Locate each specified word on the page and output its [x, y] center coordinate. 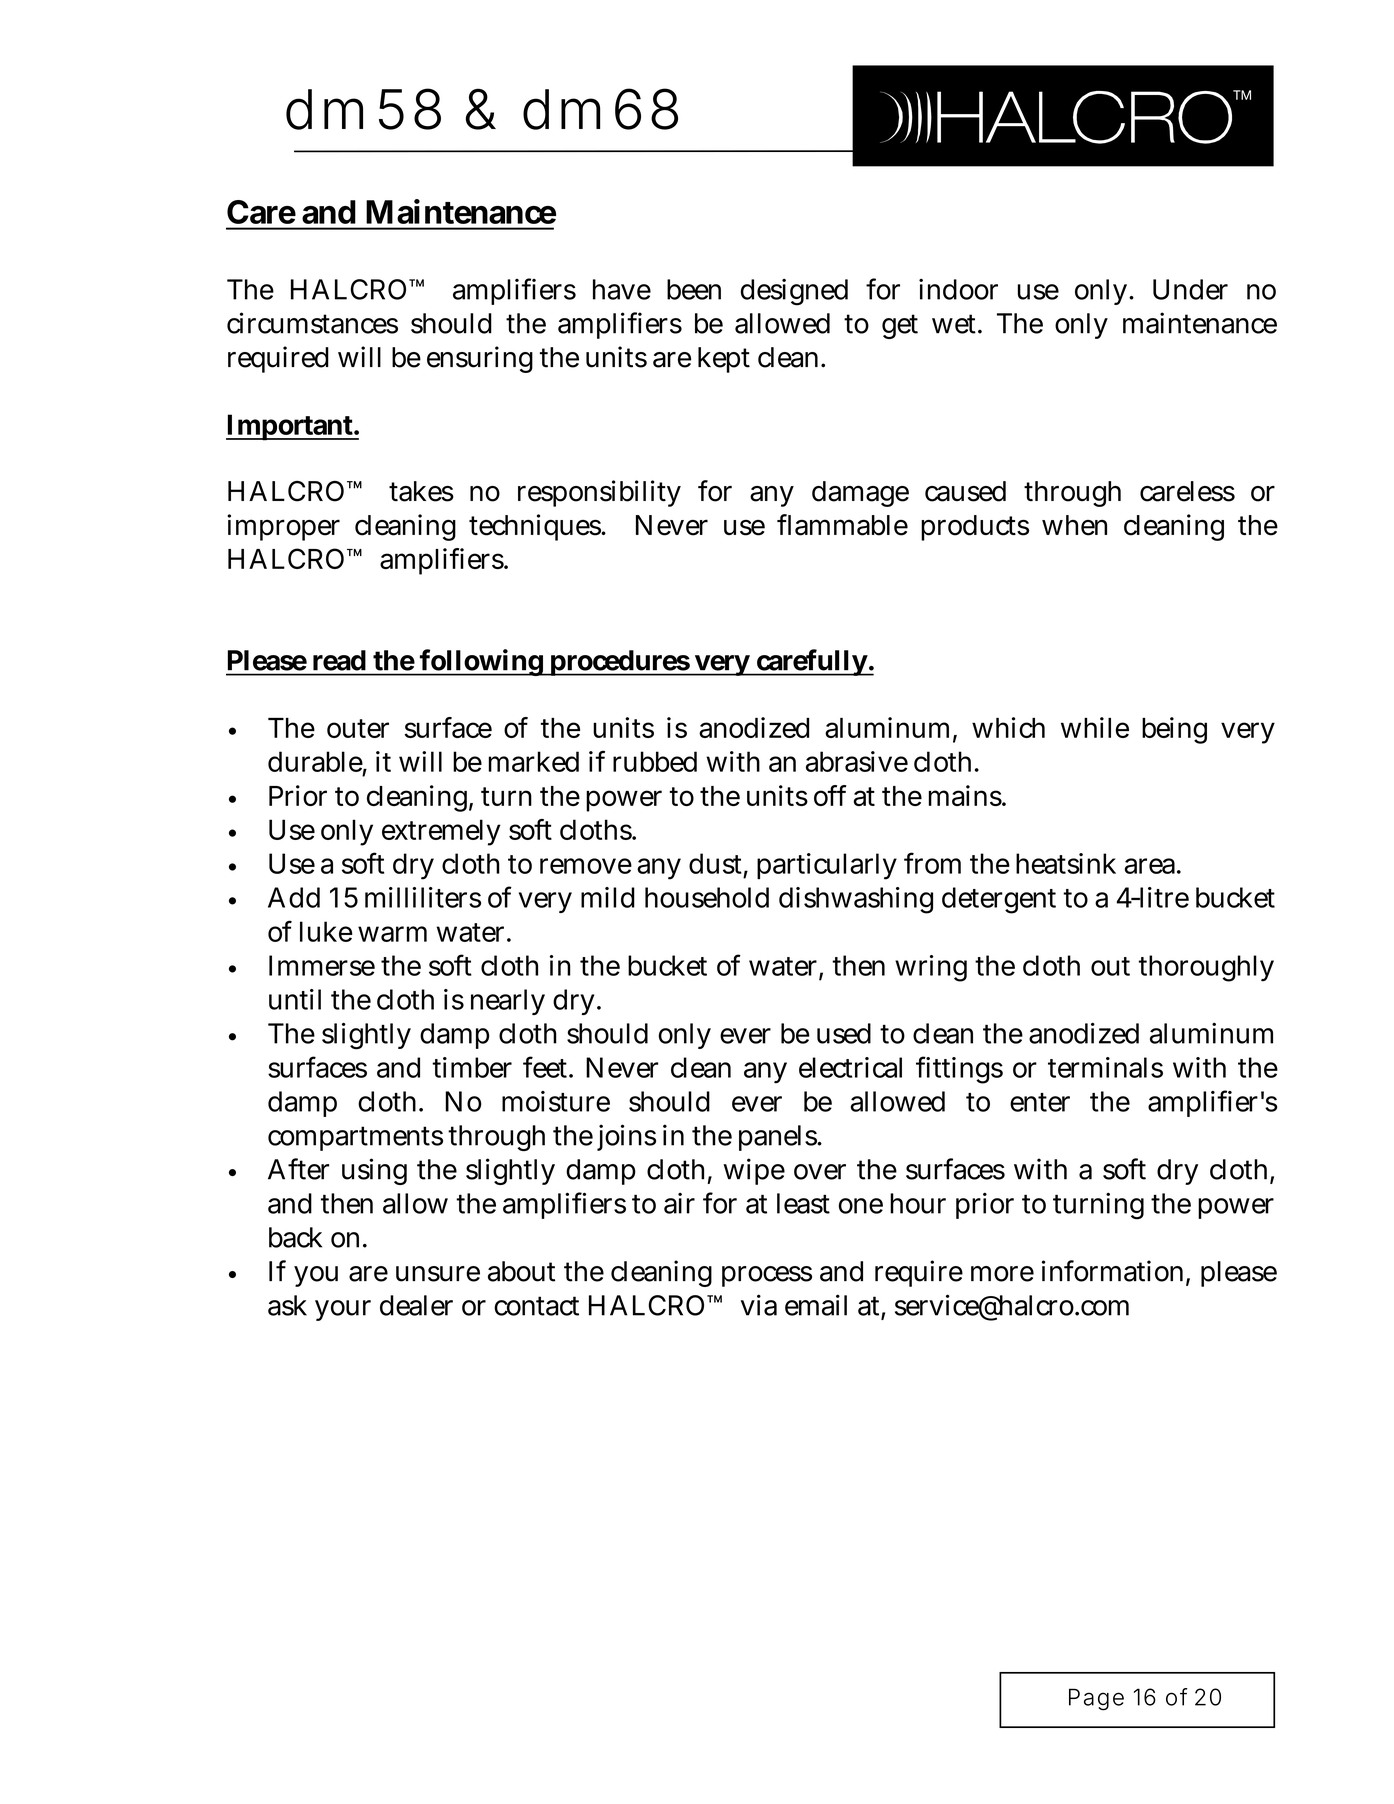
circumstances [312, 323]
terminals [1105, 1067]
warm [392, 934]
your [343, 1310]
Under [1190, 289]
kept [724, 360]
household [707, 897]
